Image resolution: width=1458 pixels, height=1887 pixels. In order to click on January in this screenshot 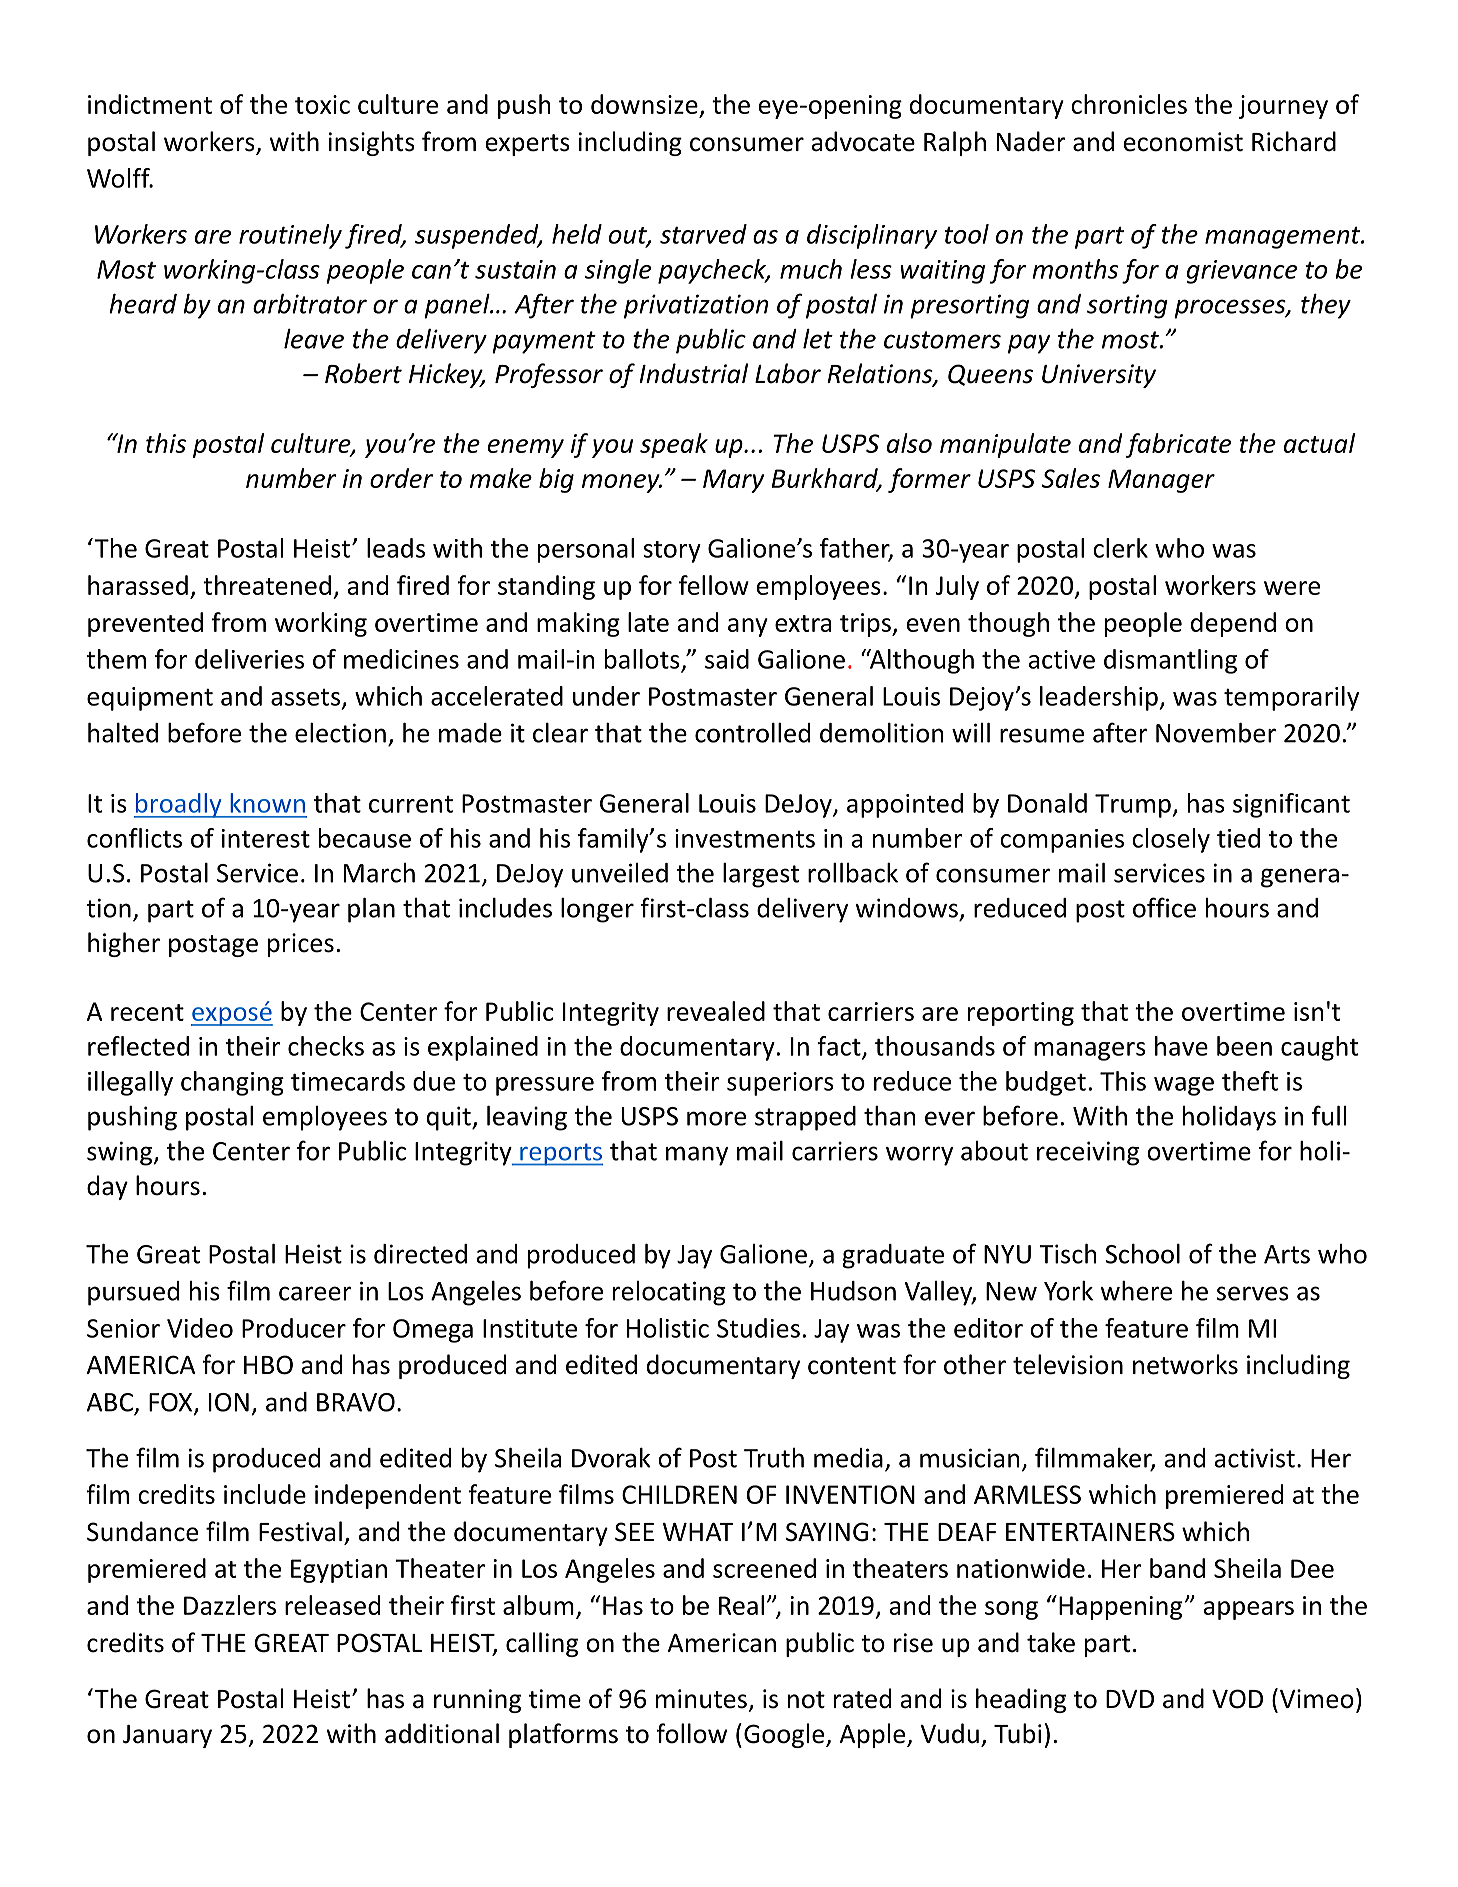, I will do `click(167, 1736)`.
